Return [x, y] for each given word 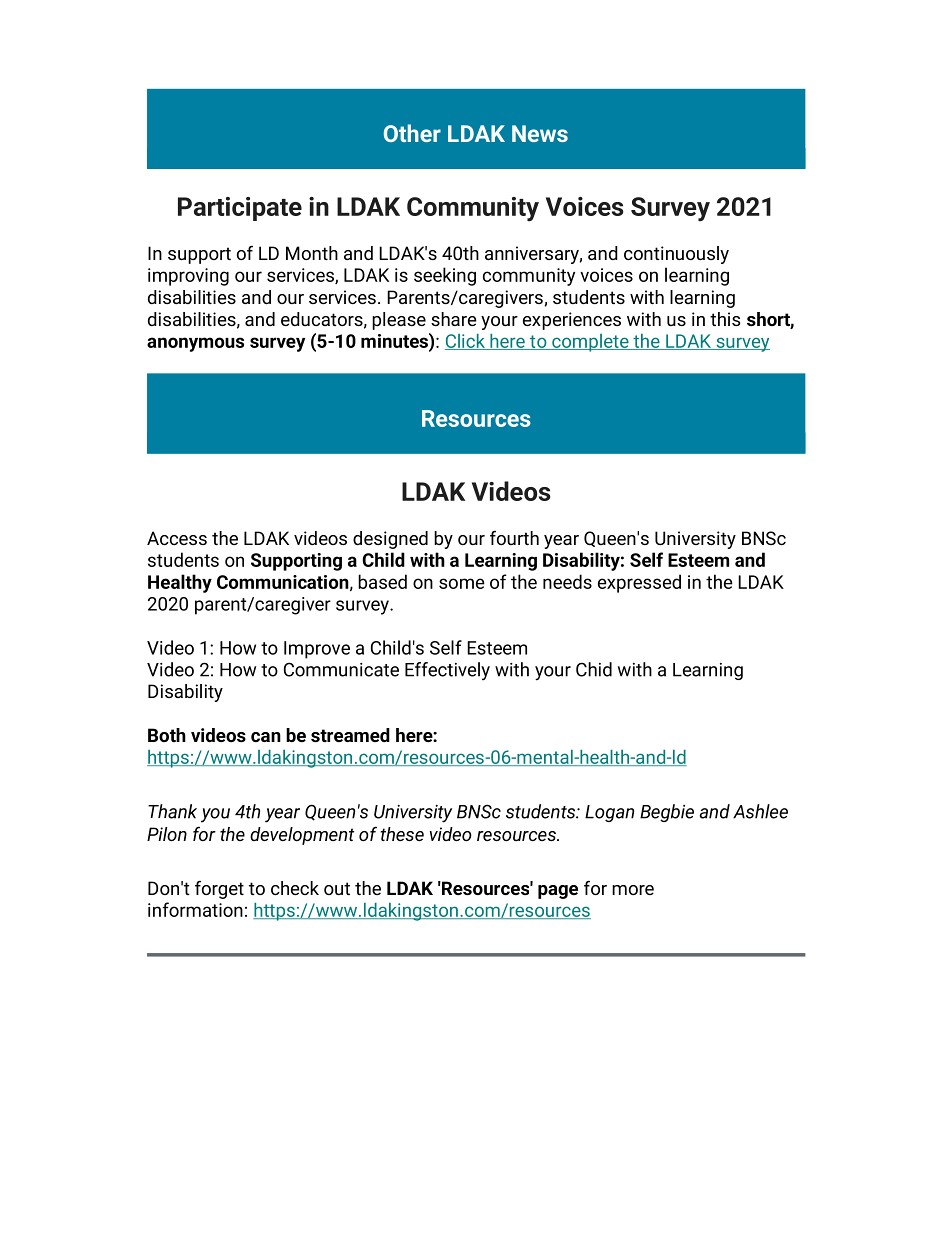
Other [412, 133]
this [725, 319]
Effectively [447, 671]
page [558, 892]
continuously [676, 255]
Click [466, 342]
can [266, 737]
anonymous [195, 344]
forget [219, 890]
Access [177, 538]
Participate [240, 209]
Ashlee [760, 811]
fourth [514, 538]
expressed [639, 583]
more [633, 890]
